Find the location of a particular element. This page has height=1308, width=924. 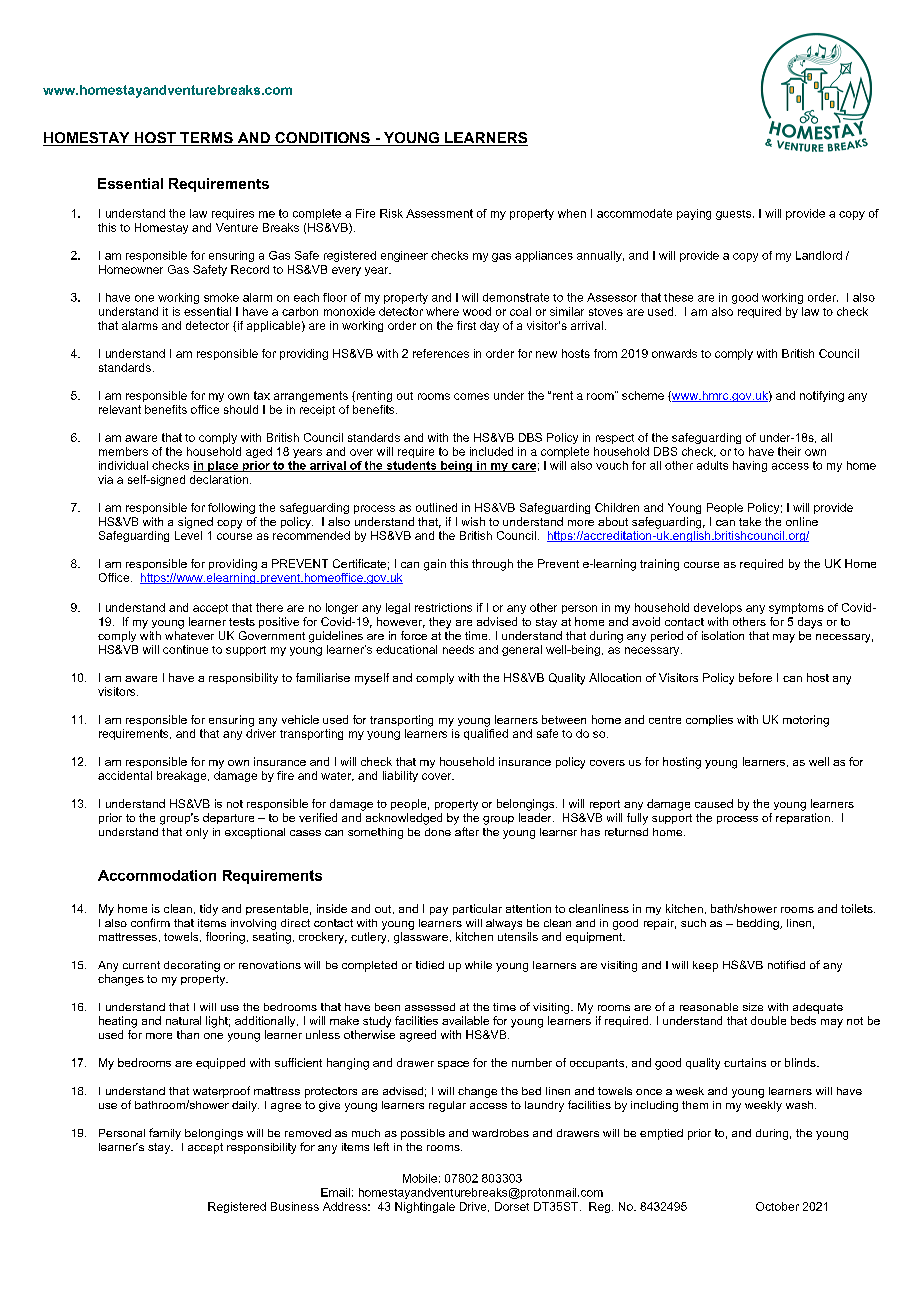

needs is located at coordinates (458, 649).
